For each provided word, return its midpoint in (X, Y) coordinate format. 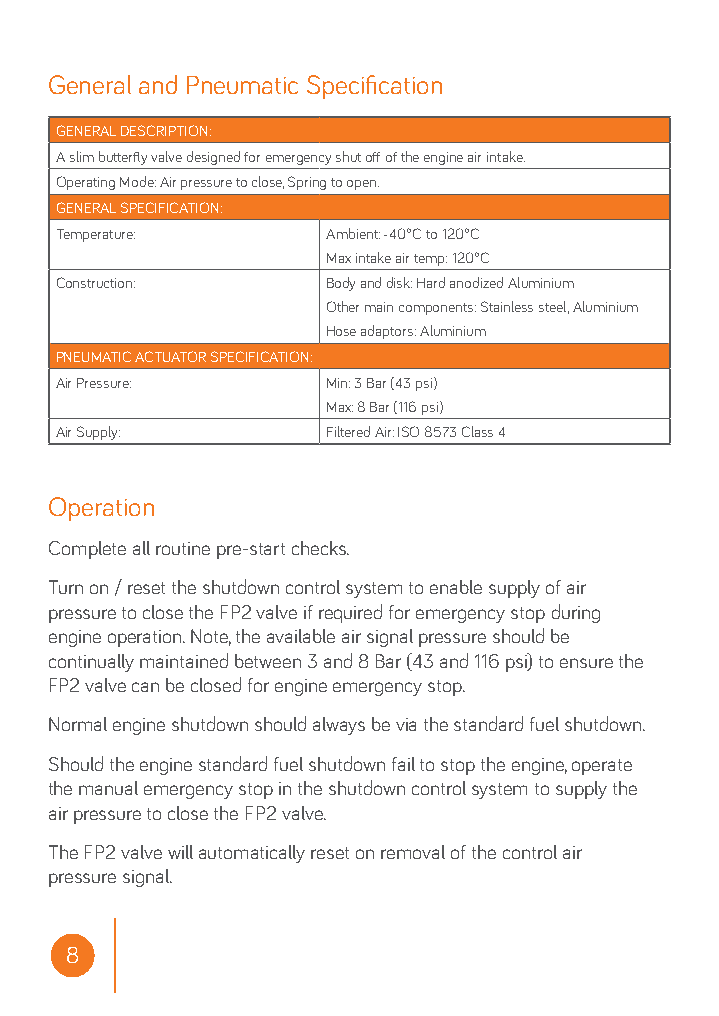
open (363, 185)
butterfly (123, 158)
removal (413, 852)
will (180, 852)
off (373, 157)
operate (602, 767)
